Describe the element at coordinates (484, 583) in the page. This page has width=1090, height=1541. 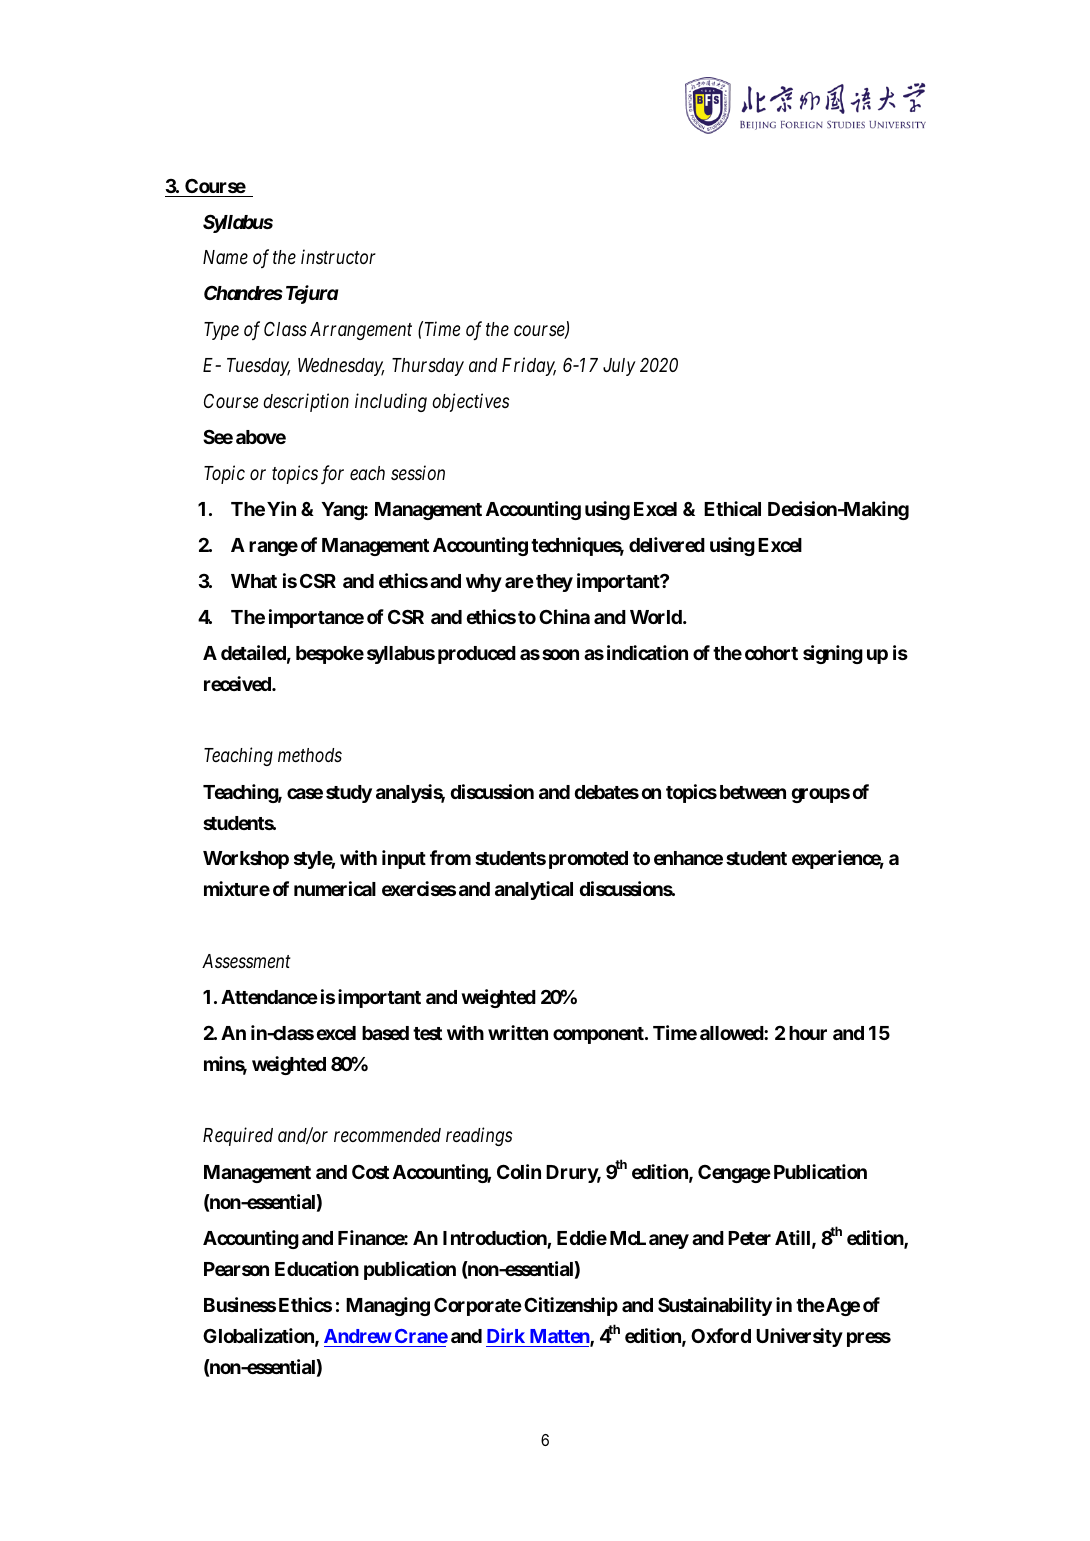
I see `why` at that location.
